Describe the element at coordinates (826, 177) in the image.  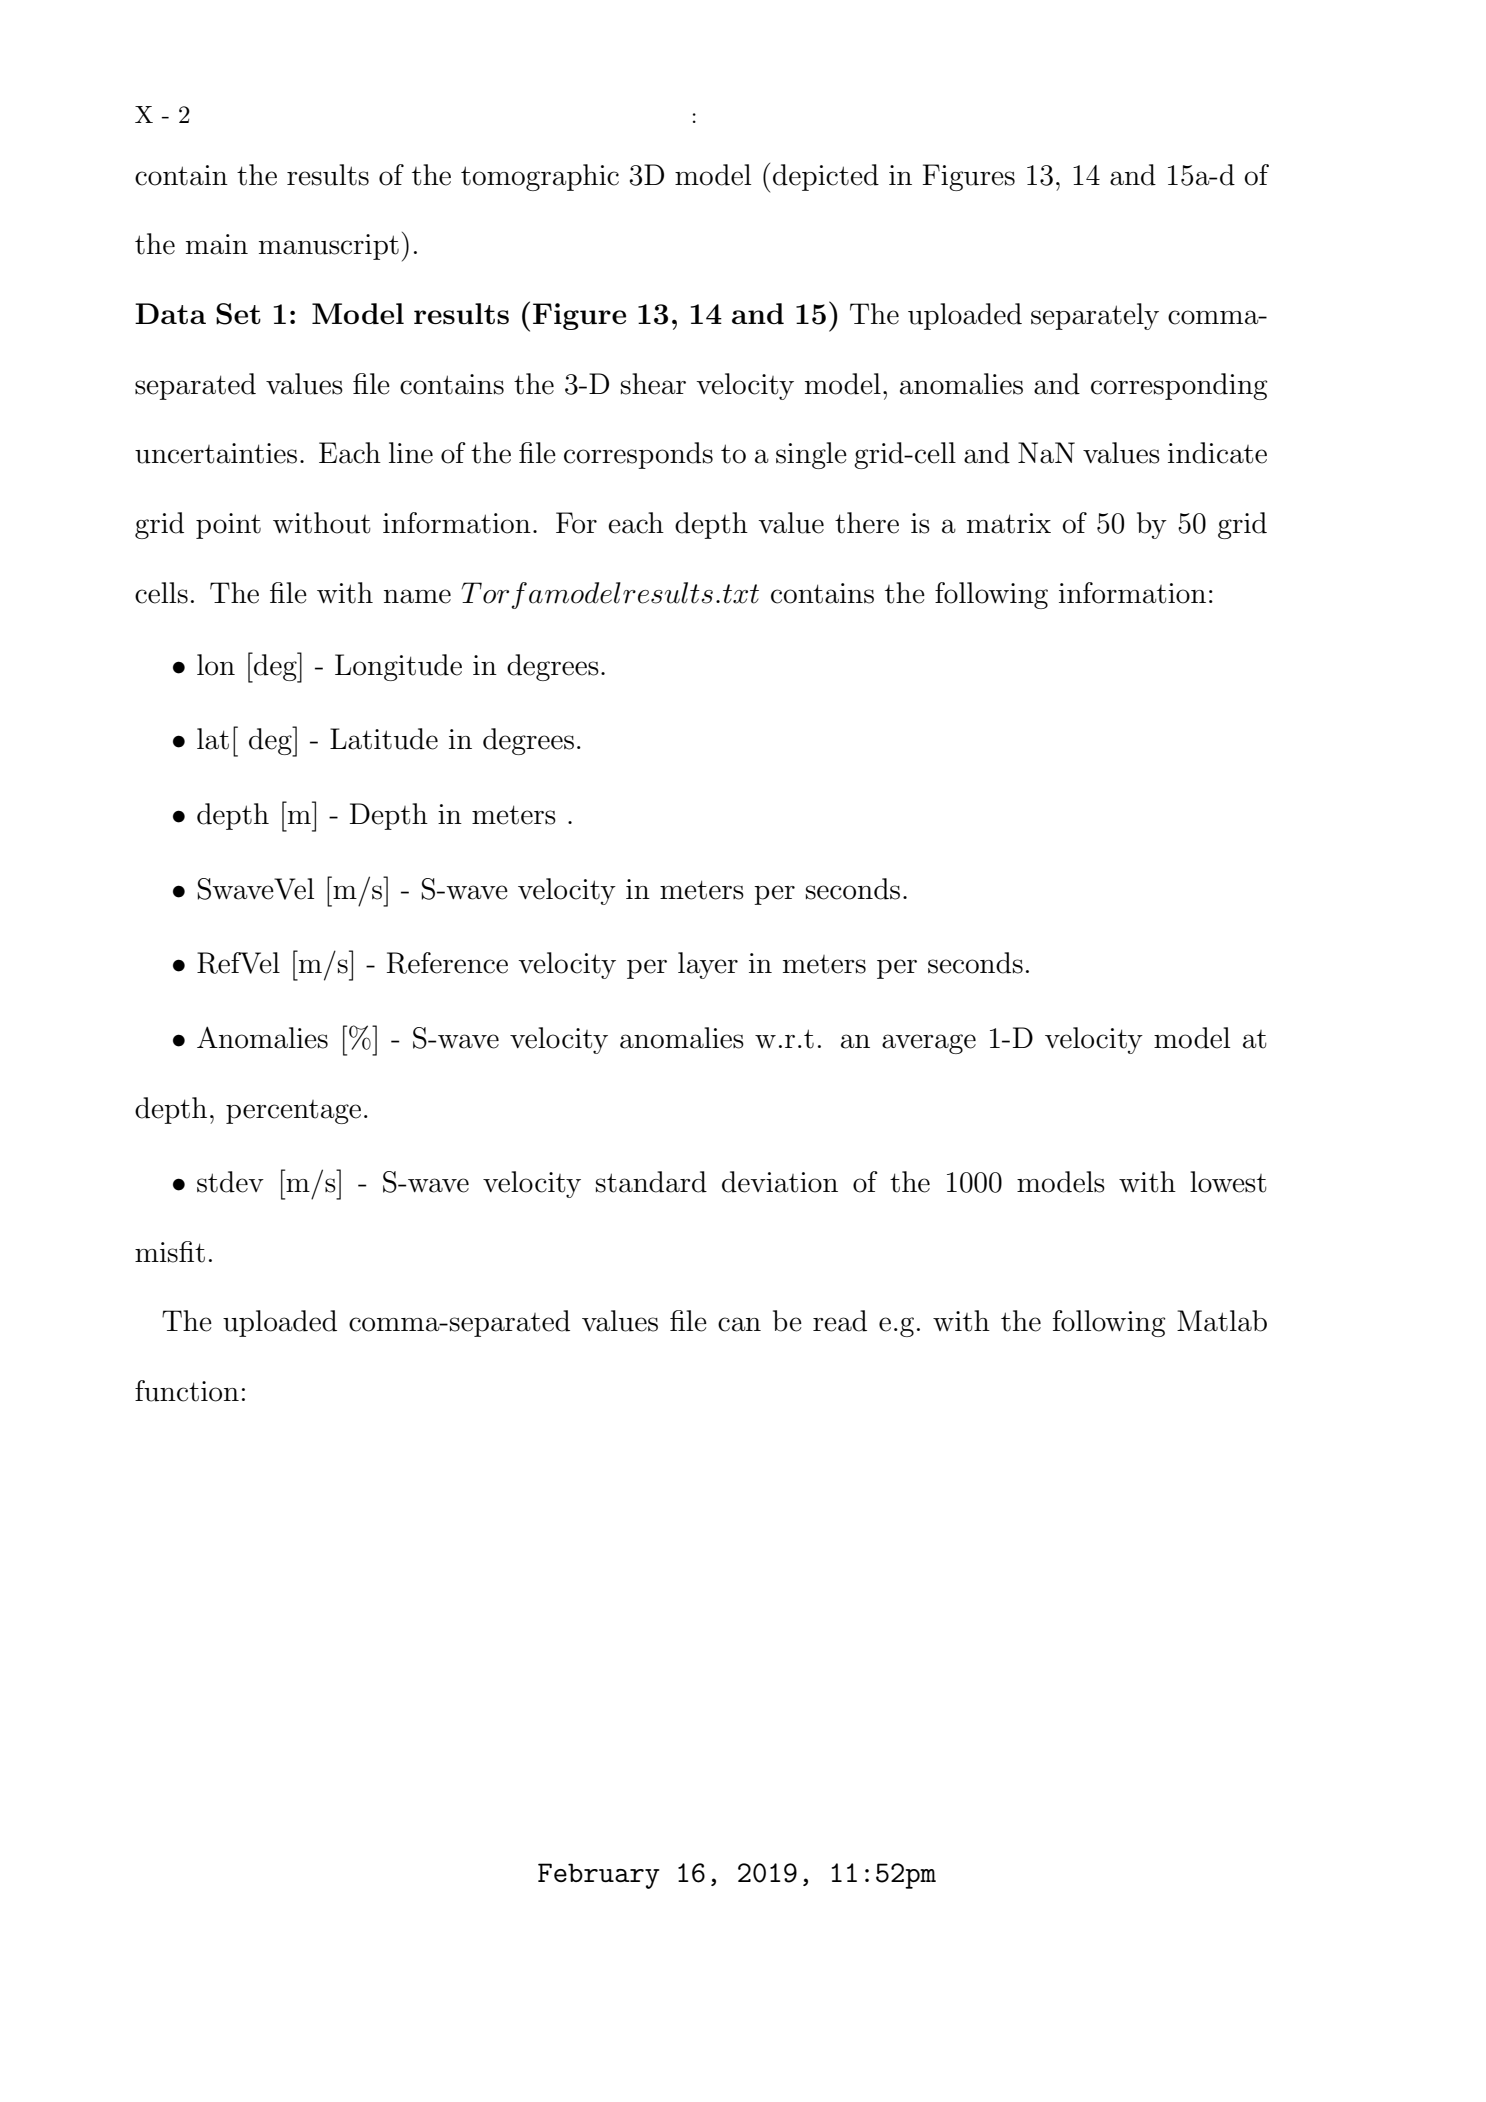
I see `depicted` at that location.
